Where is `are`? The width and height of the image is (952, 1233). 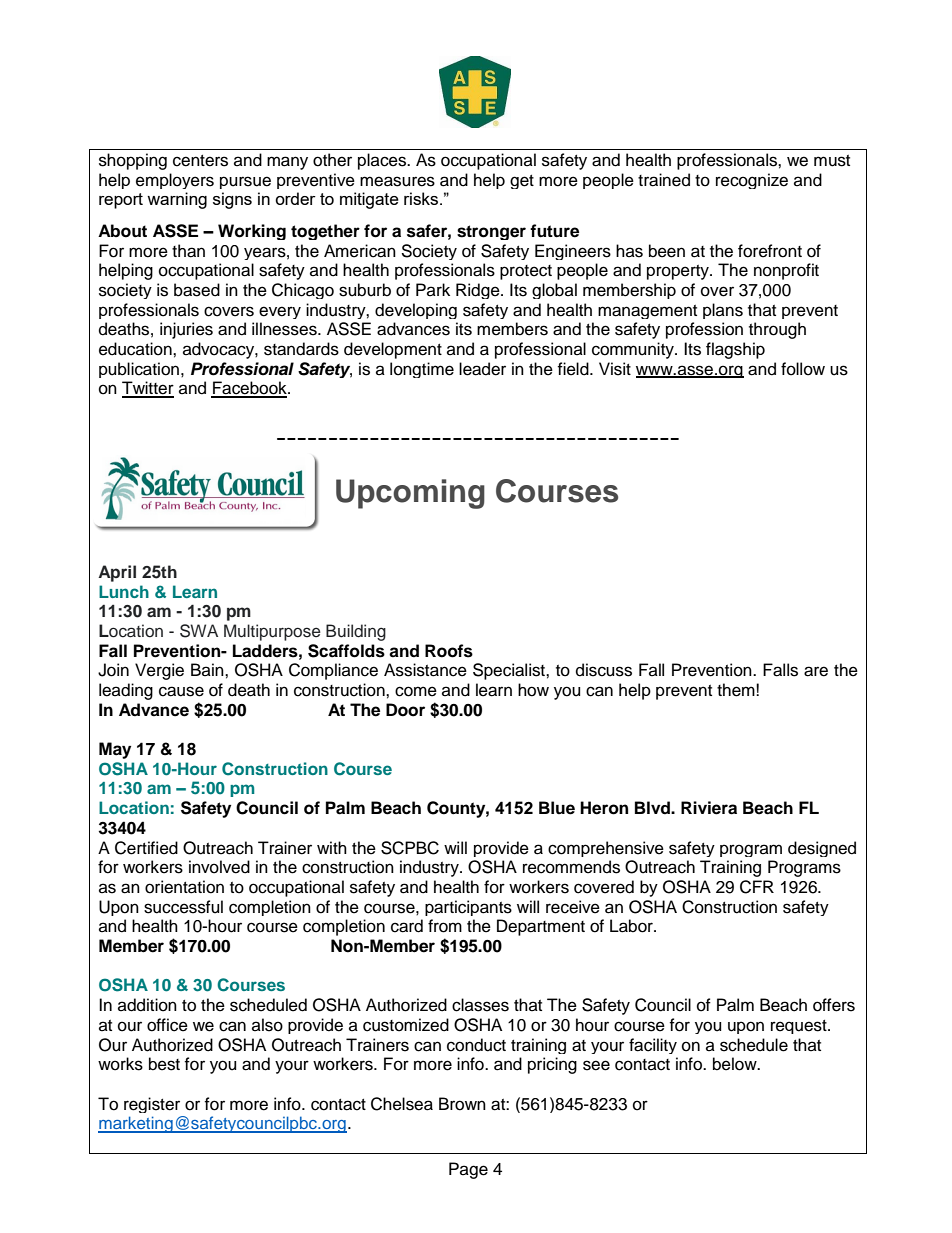 are is located at coordinates (816, 671).
